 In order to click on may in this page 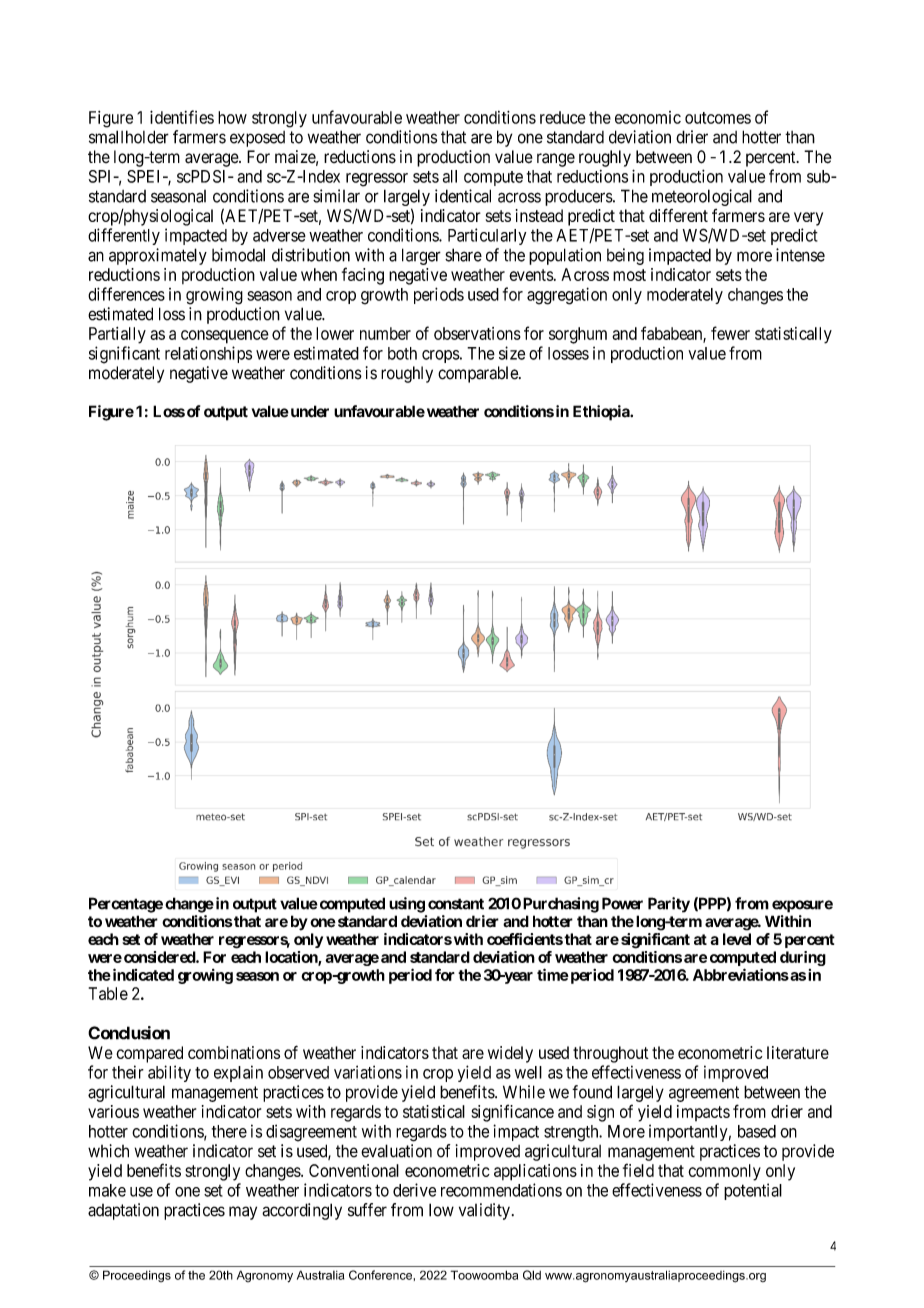, I will do `click(243, 1213)`.
